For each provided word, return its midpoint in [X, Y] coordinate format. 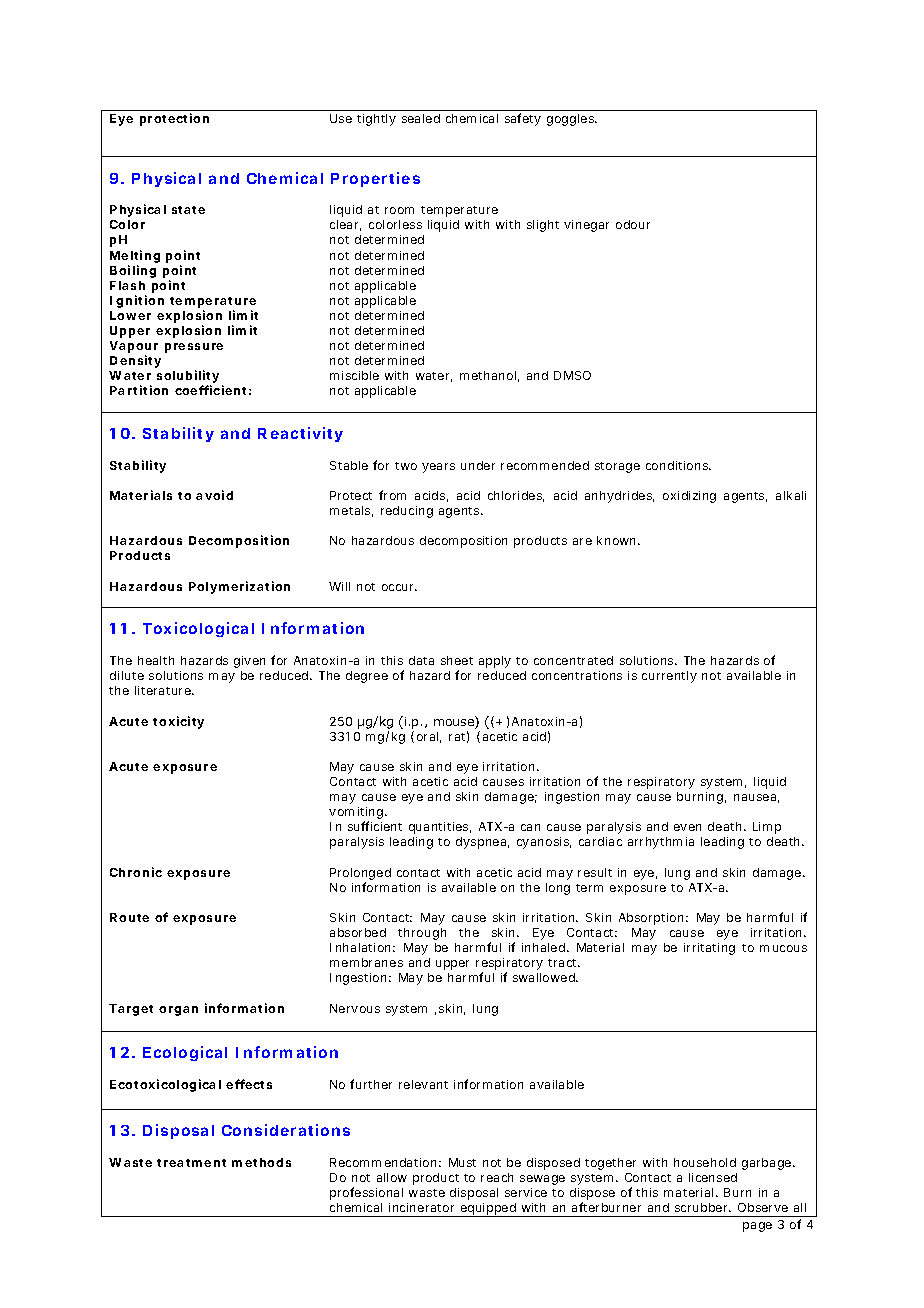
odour [633, 224]
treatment [191, 1163]
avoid [214, 495]
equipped [488, 1210]
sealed [421, 118]
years [438, 468]
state [188, 210]
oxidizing [689, 497]
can [530, 827]
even [687, 827]
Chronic [136, 872]
